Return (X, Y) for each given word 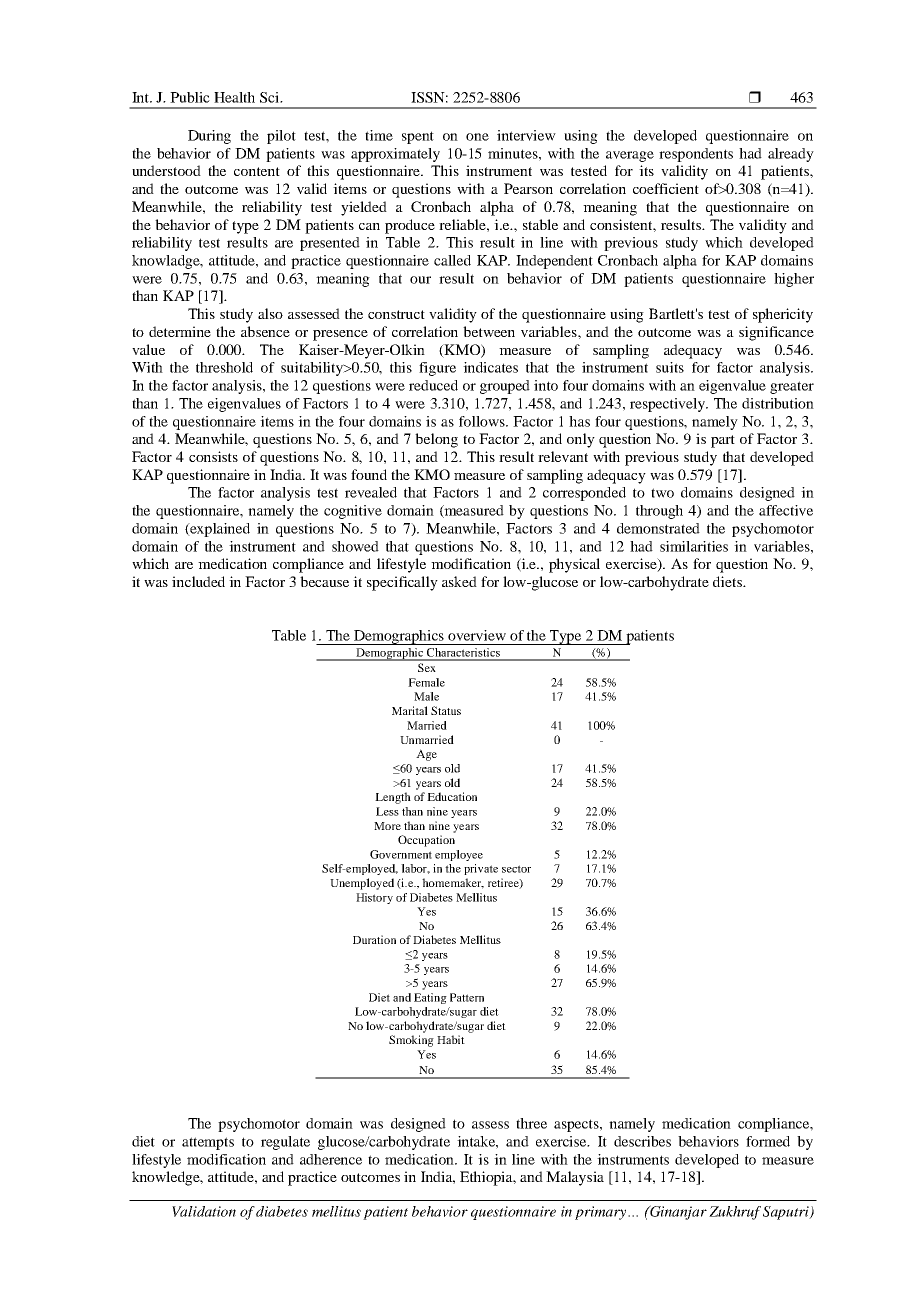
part (723, 441)
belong (436, 440)
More (387, 826)
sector (516, 869)
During (209, 137)
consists (213, 456)
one (477, 137)
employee (459, 855)
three (531, 1123)
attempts (208, 1143)
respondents (696, 155)
